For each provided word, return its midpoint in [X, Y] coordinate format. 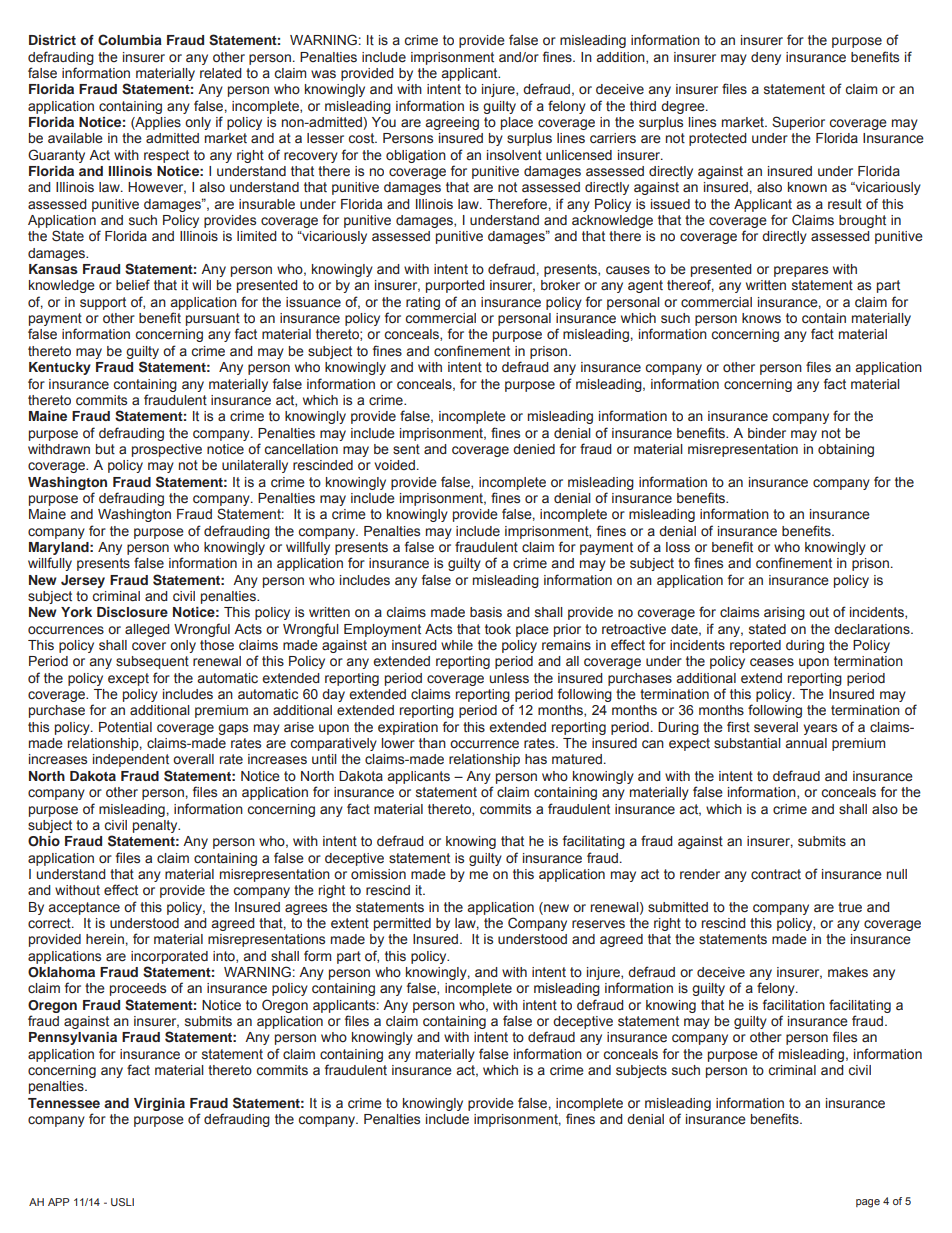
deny [766, 58]
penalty [156, 826]
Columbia [130, 40]
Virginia [159, 1104]
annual [806, 743]
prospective [167, 450]
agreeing [452, 123]
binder [767, 433]
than [432, 743]
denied [534, 449]
